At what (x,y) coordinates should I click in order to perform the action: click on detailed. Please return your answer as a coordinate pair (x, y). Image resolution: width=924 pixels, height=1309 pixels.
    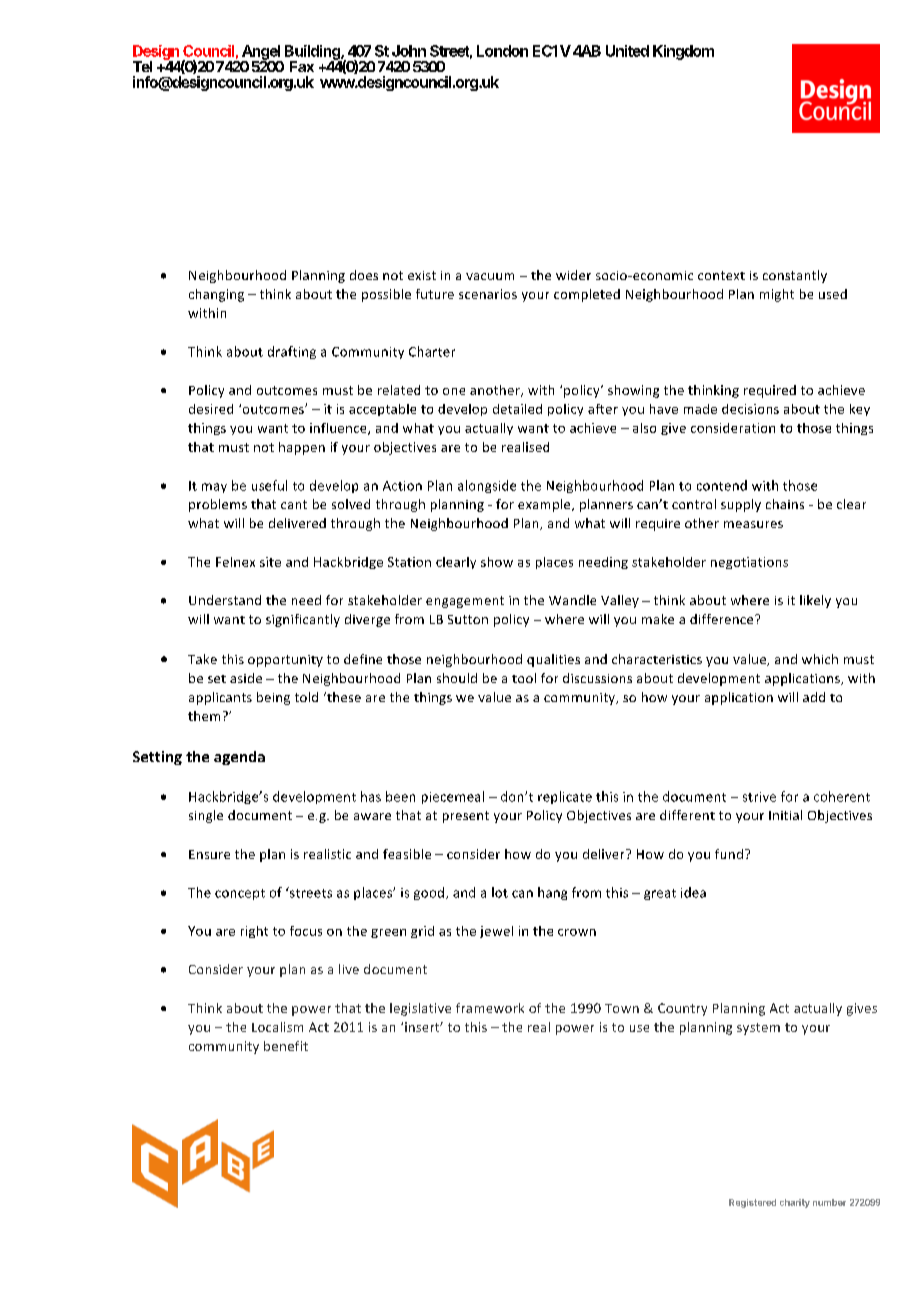
    Looking at the image, I should click on (517, 409).
